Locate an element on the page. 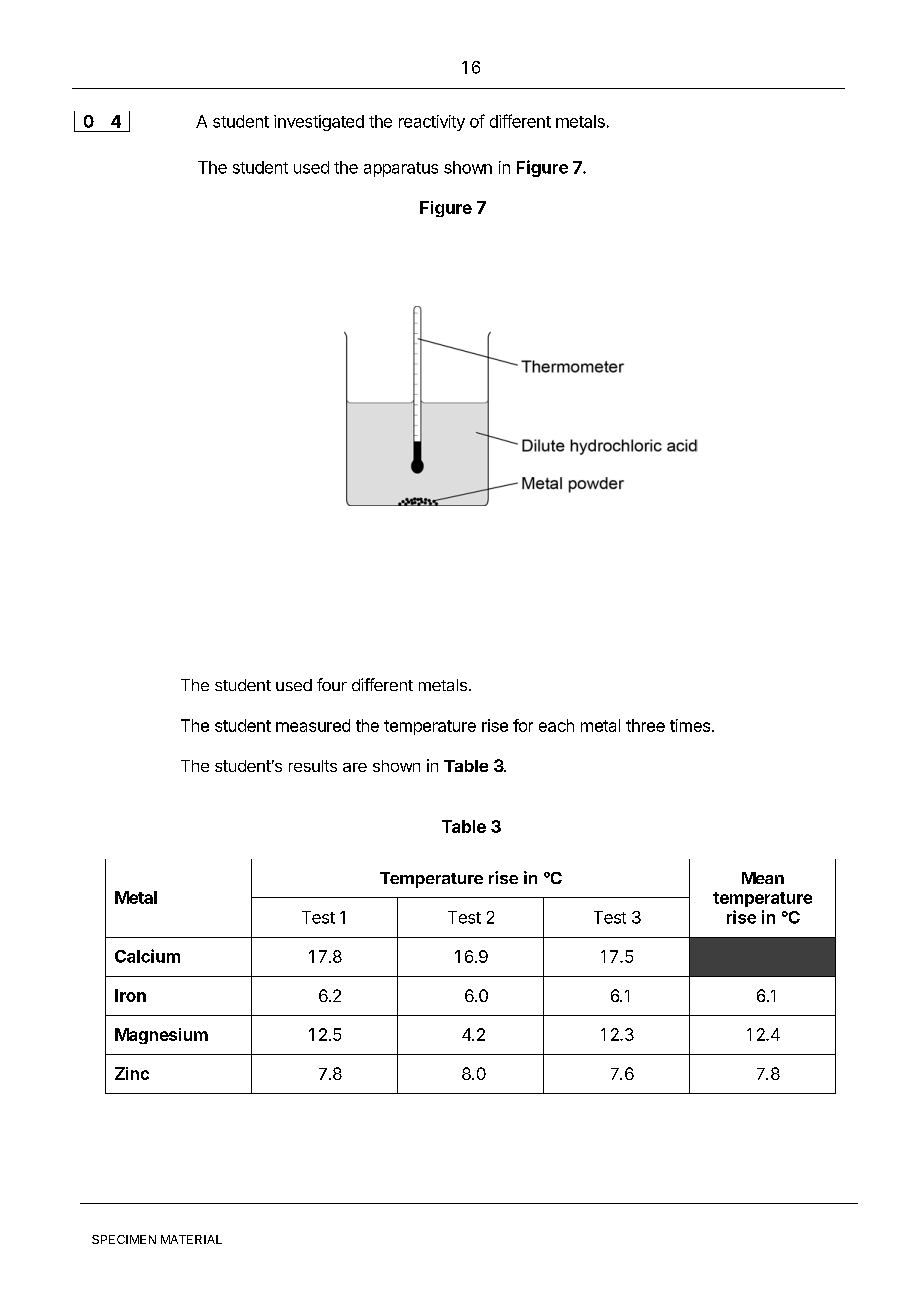 The width and height of the document is (924, 1308). Mean is located at coordinates (763, 878).
